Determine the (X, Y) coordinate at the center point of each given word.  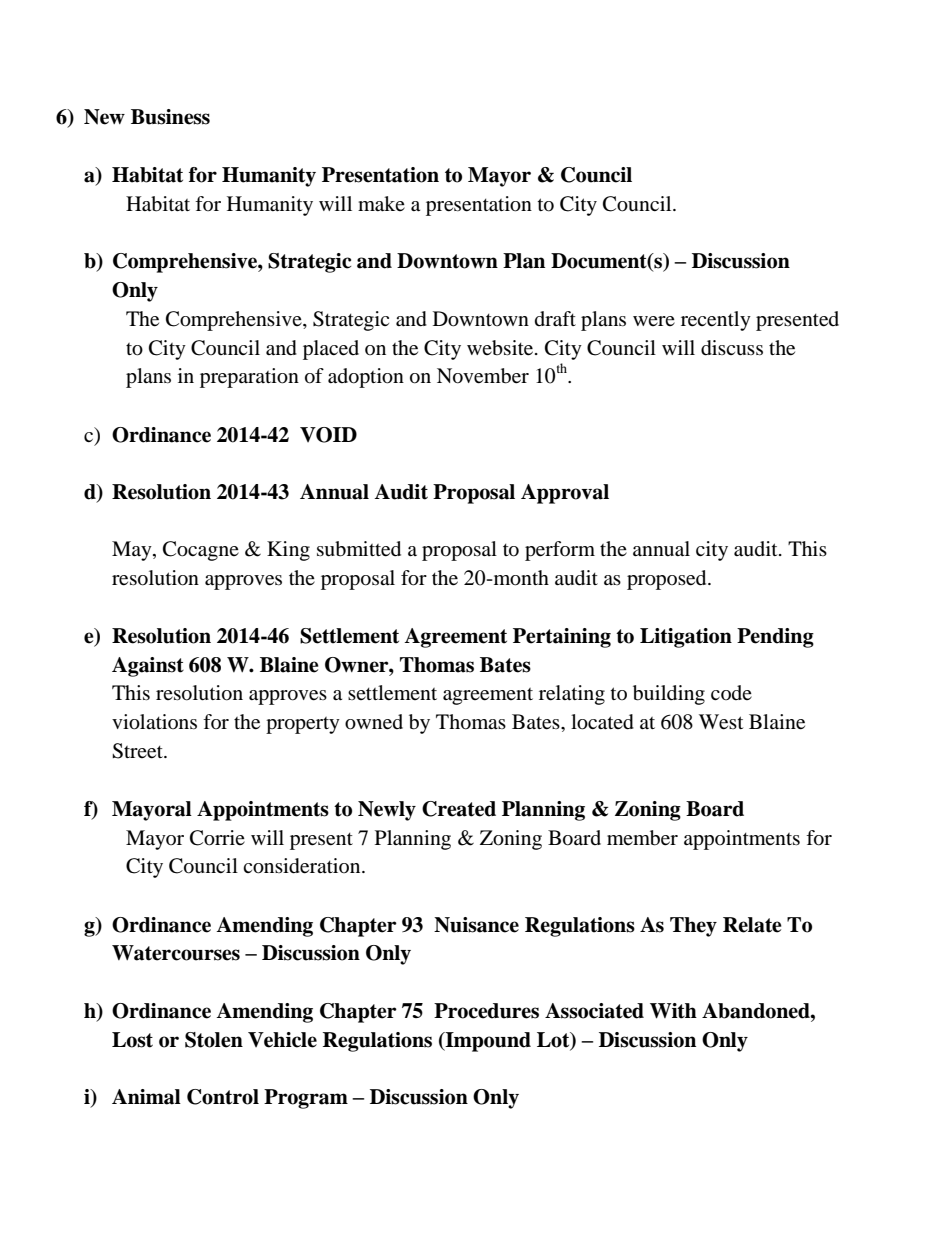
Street (138, 751)
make (381, 204)
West (721, 722)
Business (170, 117)
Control (223, 1097)
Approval (565, 494)
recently (716, 321)
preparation (249, 378)
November (483, 376)
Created (459, 809)
